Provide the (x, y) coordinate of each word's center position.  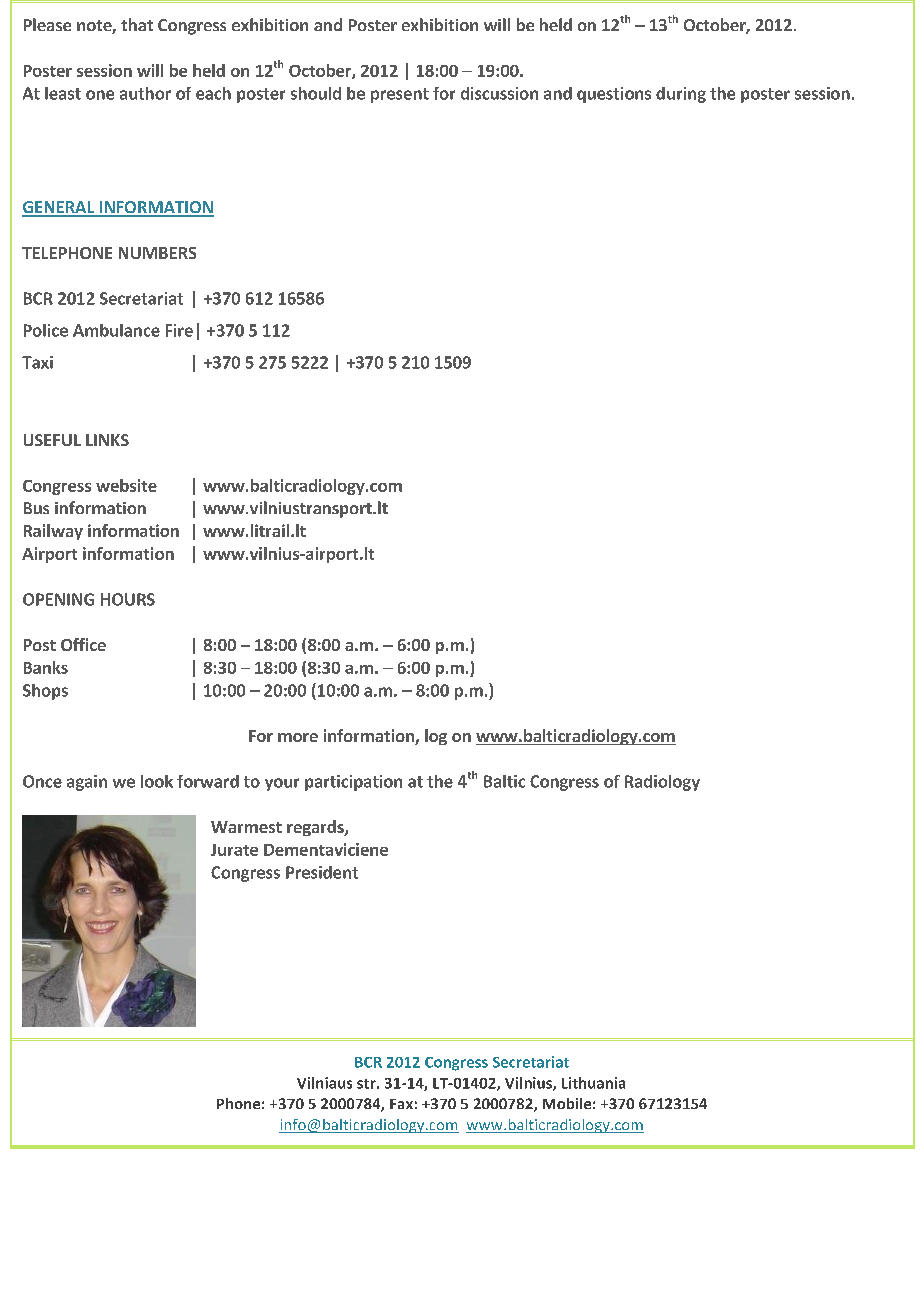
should (316, 93)
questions (614, 95)
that (137, 24)
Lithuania (593, 1083)
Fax (401, 1104)
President (322, 872)
